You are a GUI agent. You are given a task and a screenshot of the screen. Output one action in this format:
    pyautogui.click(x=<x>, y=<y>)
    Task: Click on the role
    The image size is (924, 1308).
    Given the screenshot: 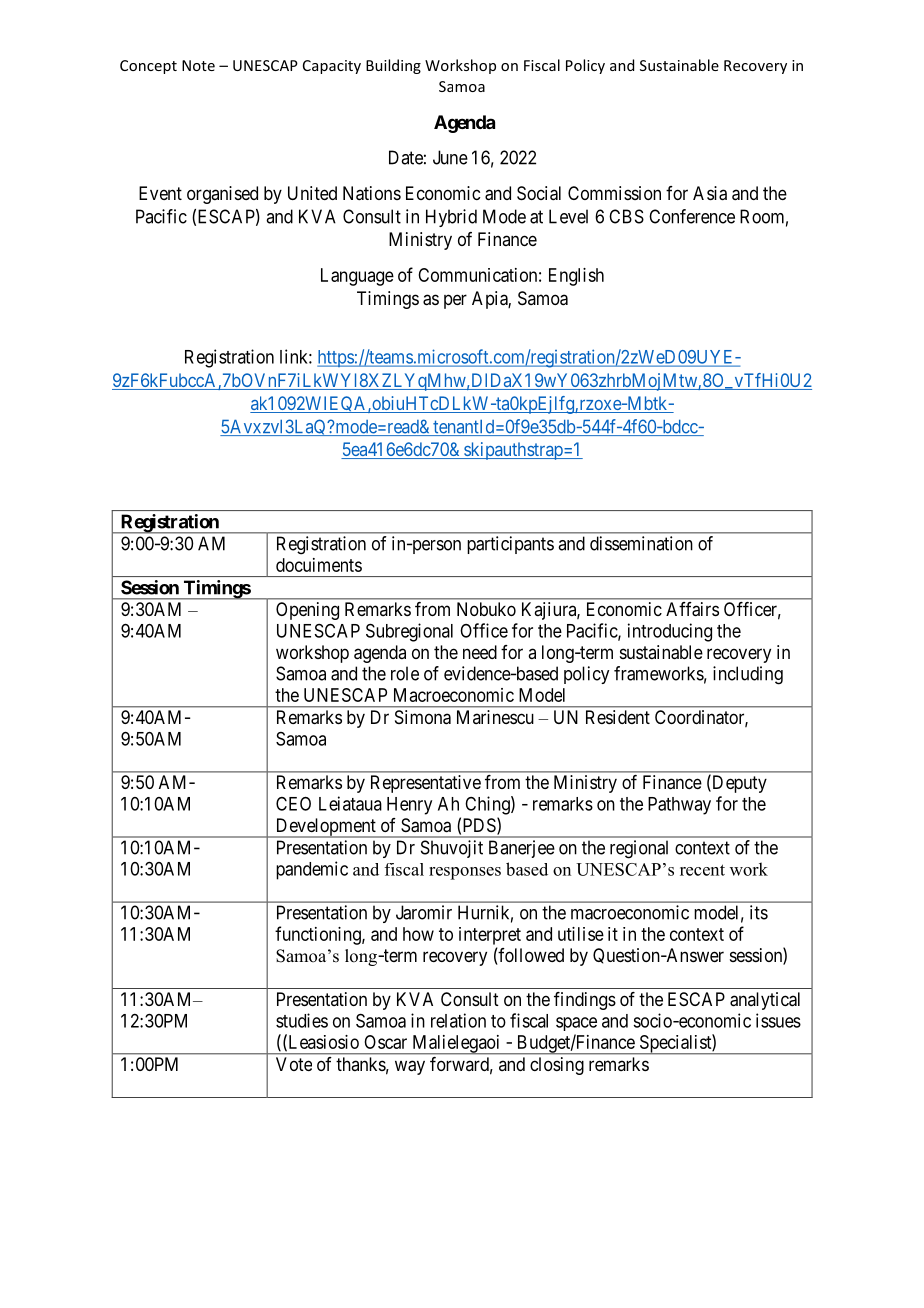 What is the action you would take?
    pyautogui.click(x=405, y=673)
